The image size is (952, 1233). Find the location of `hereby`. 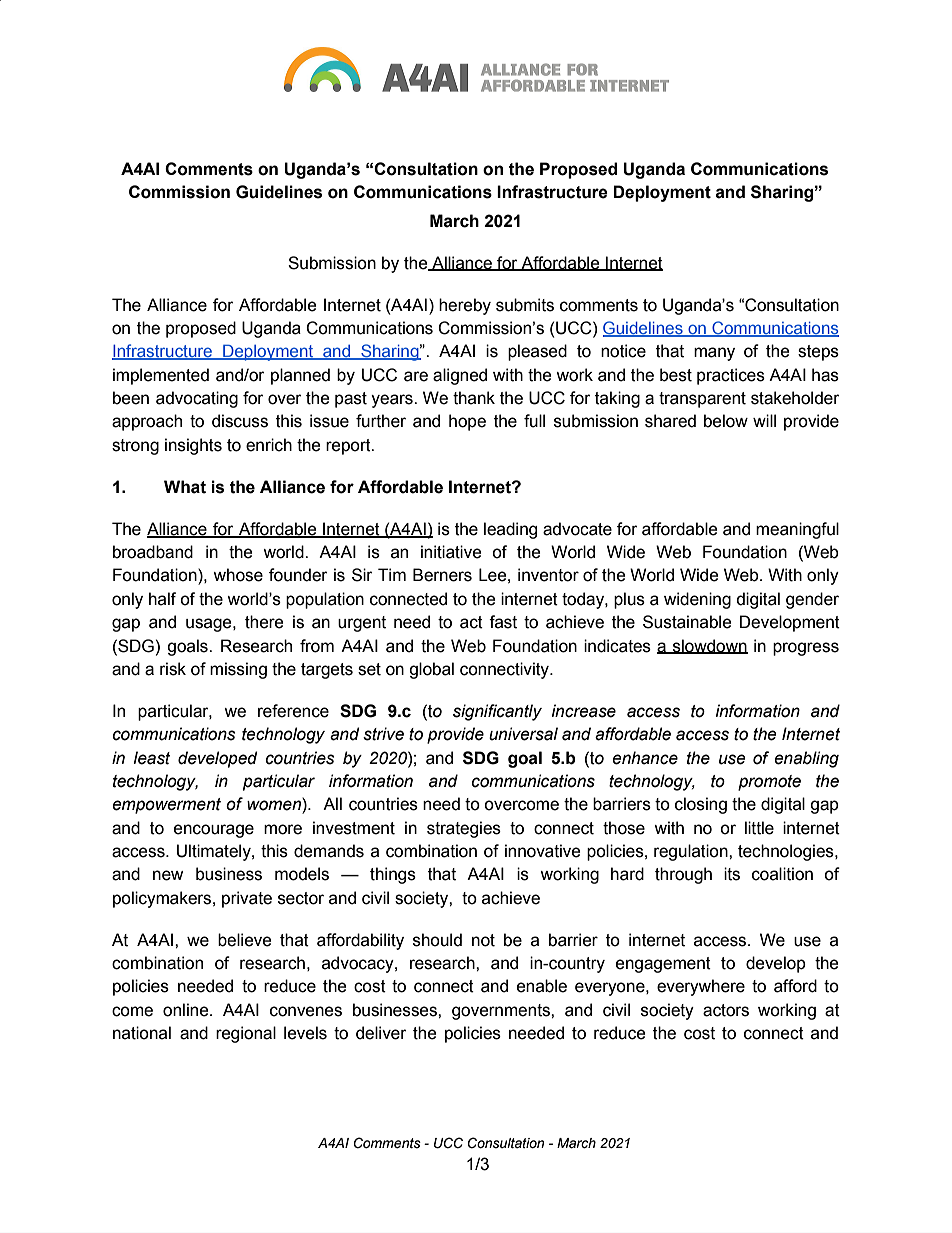

hereby is located at coordinates (465, 306).
